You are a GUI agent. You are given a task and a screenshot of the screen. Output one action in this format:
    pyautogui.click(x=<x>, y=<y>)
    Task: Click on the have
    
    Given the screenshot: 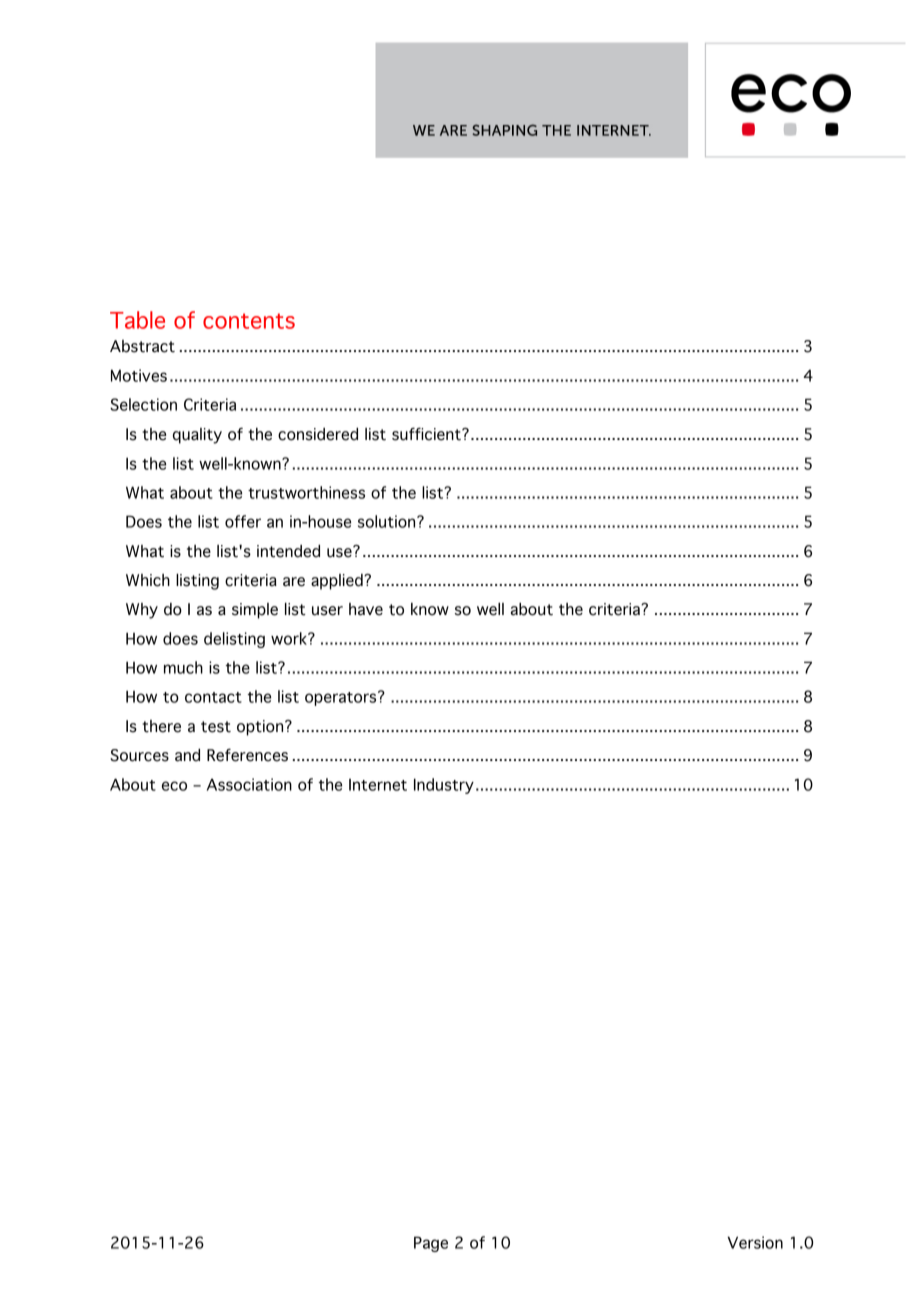 What is the action you would take?
    pyautogui.click(x=366, y=609)
